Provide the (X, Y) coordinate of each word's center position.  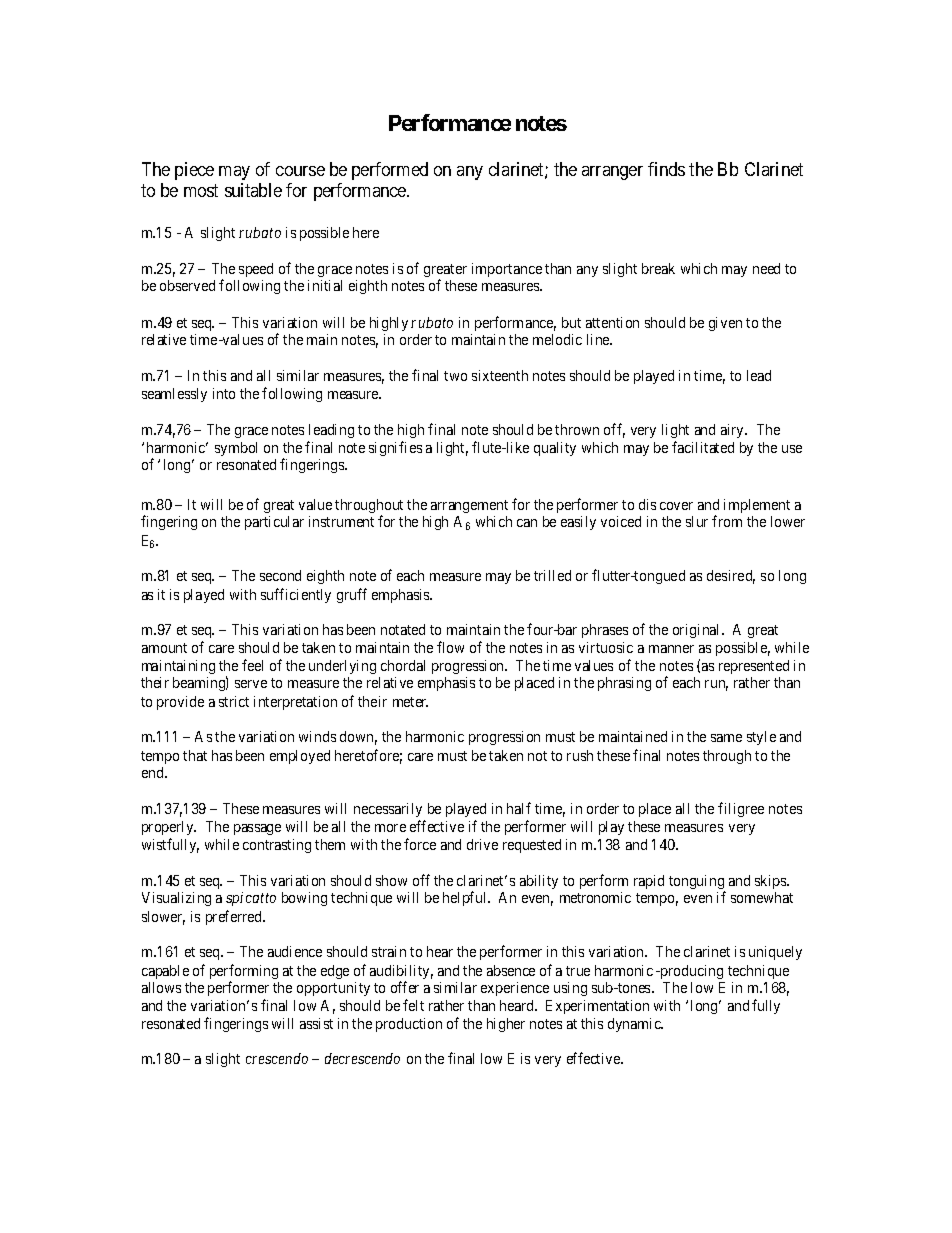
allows (161, 987)
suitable (253, 190)
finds (666, 169)
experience (515, 989)
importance (507, 270)
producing (690, 972)
